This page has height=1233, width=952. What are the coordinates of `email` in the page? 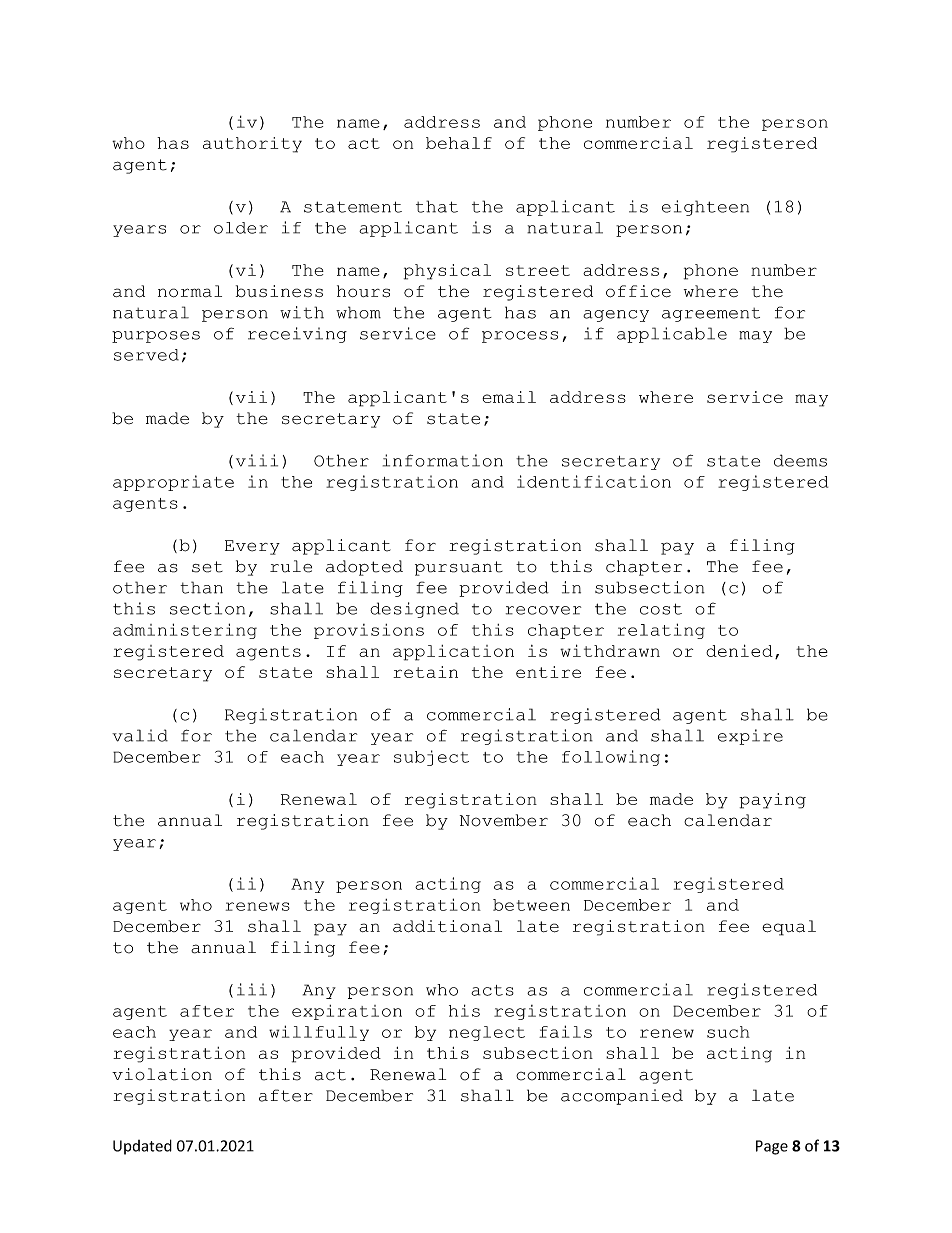 It's located at (509, 397).
